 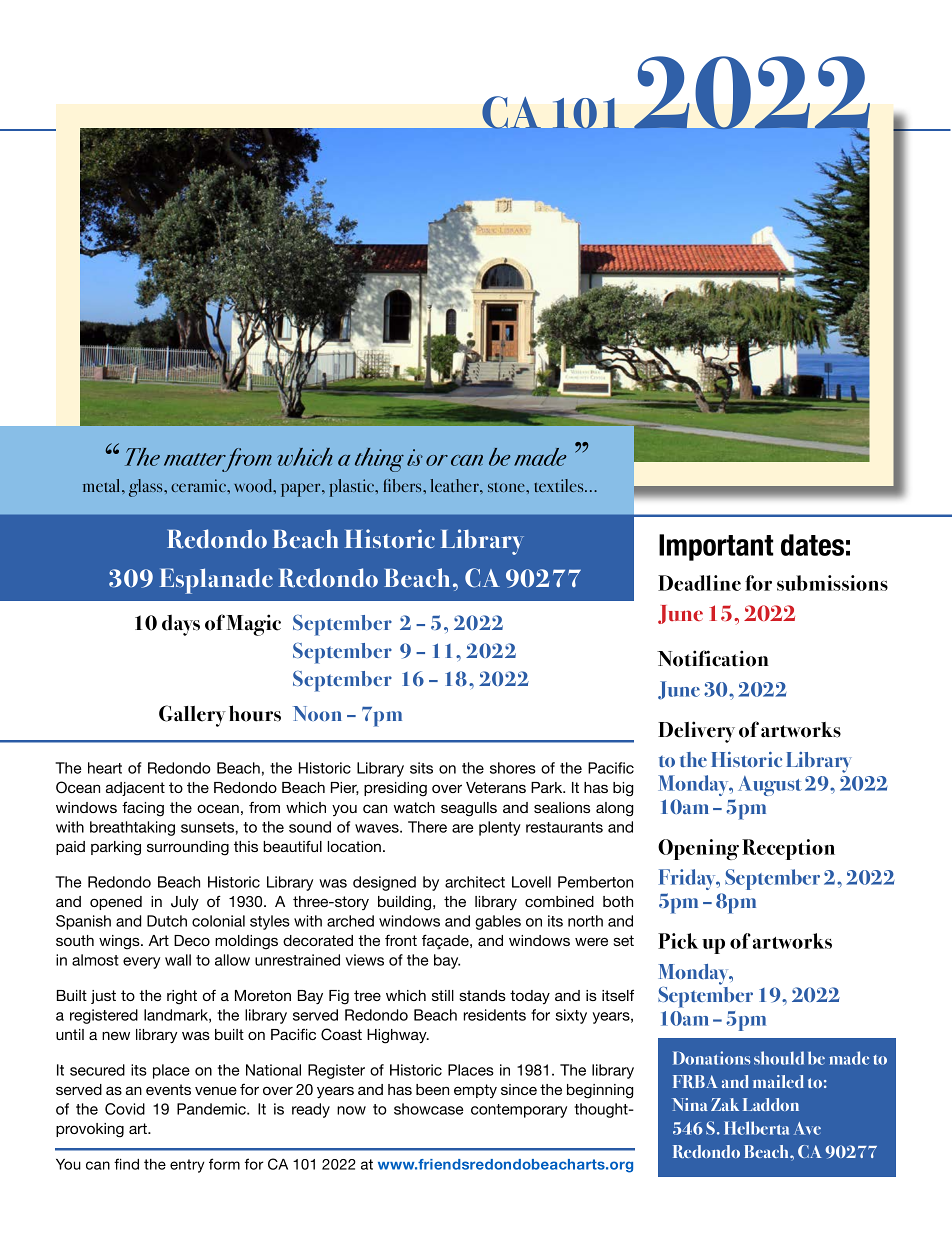 What do you see at coordinates (463, 828) in the screenshot?
I see `are` at bounding box center [463, 828].
